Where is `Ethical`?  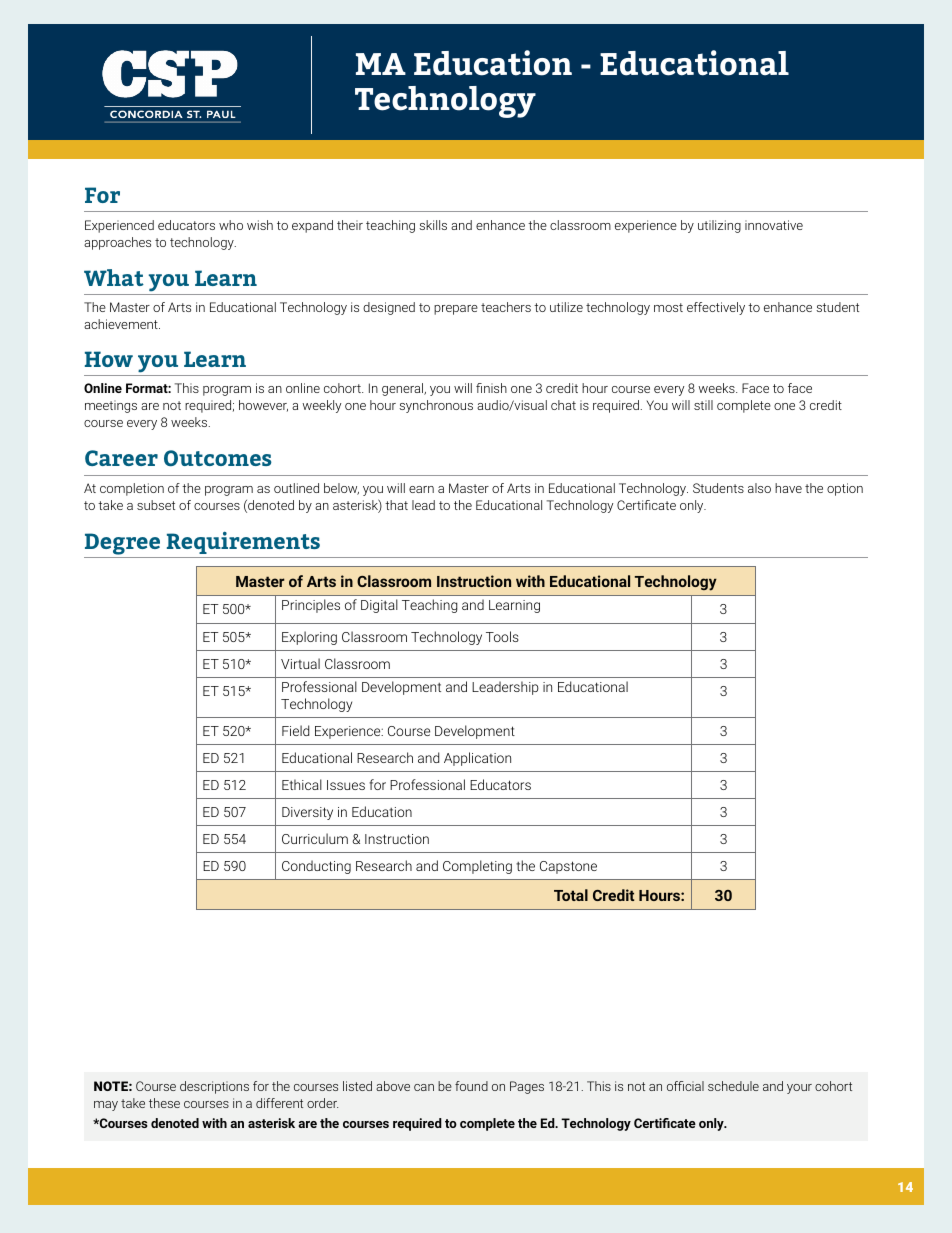
Ethical is located at coordinates (302, 784).
